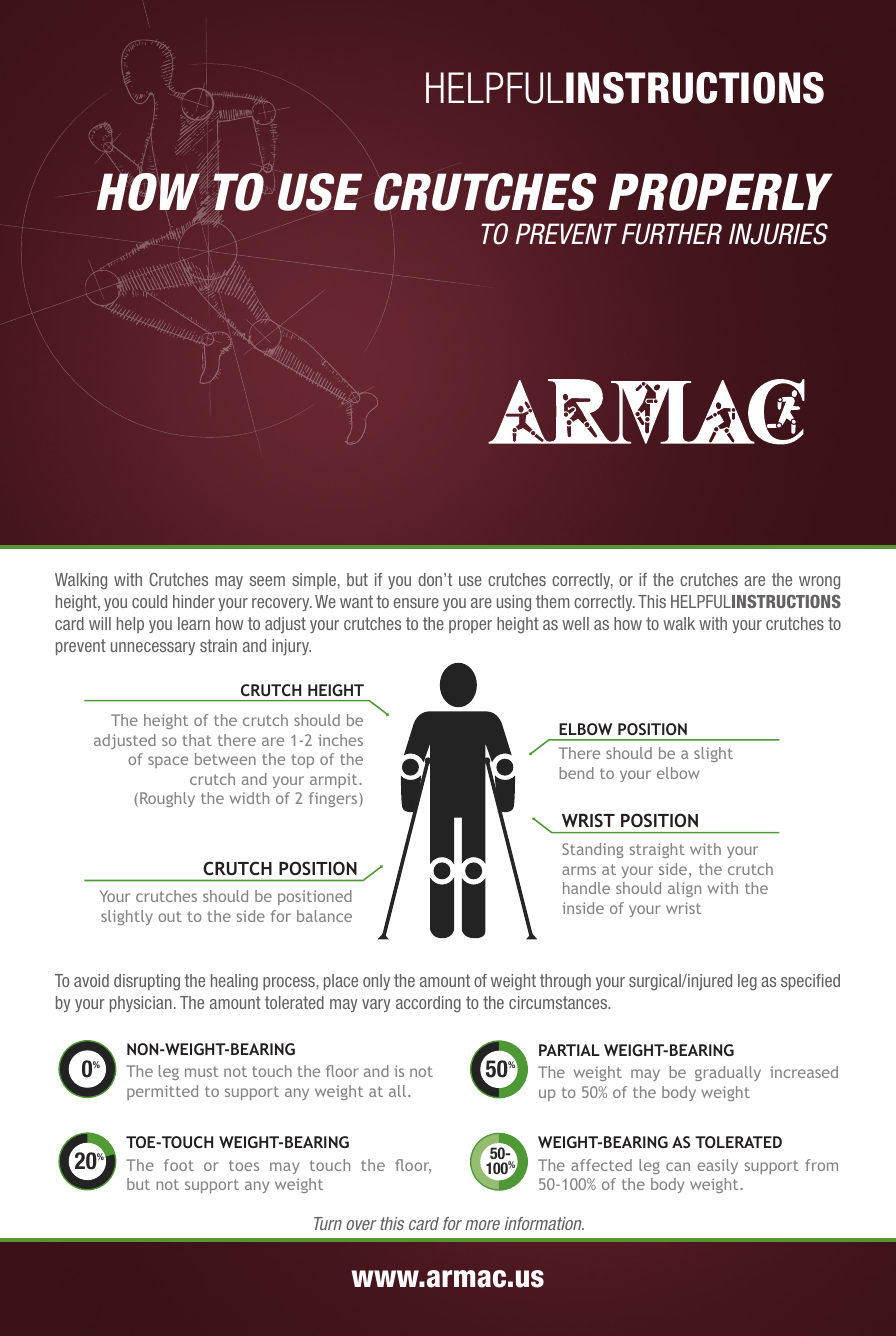 Image resolution: width=896 pixels, height=1336 pixels. Describe the element at coordinates (778, 234) in the screenshot. I see `INJURIES` at that location.
